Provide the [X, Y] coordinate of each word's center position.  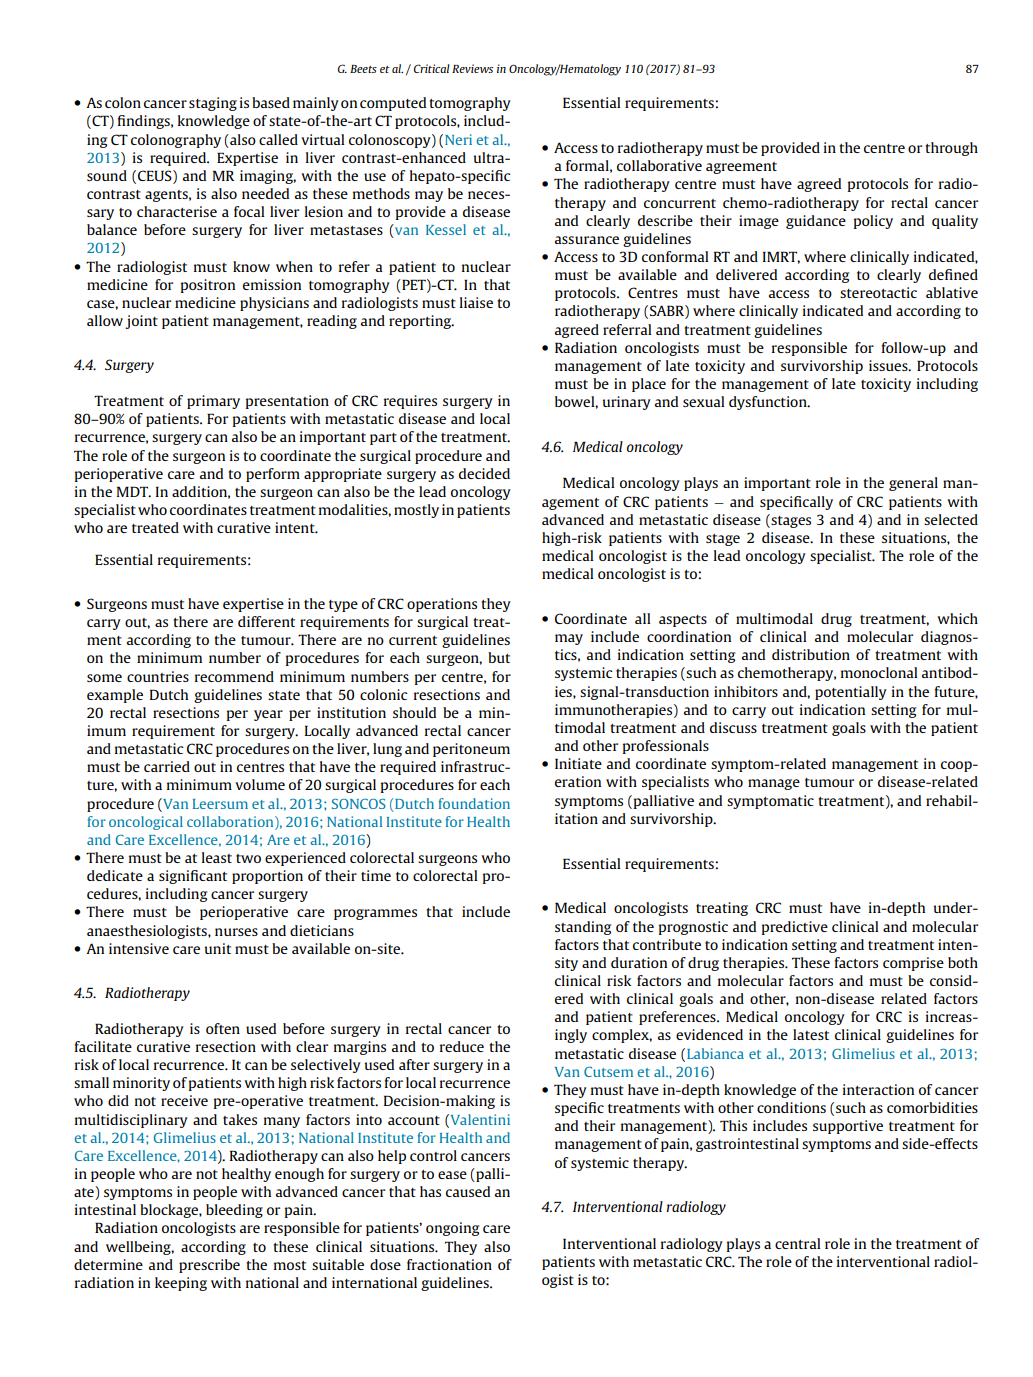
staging [213, 104]
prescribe [209, 1266]
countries [158, 676]
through [951, 149]
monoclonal [879, 672]
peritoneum [471, 750]
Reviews [472, 68]
